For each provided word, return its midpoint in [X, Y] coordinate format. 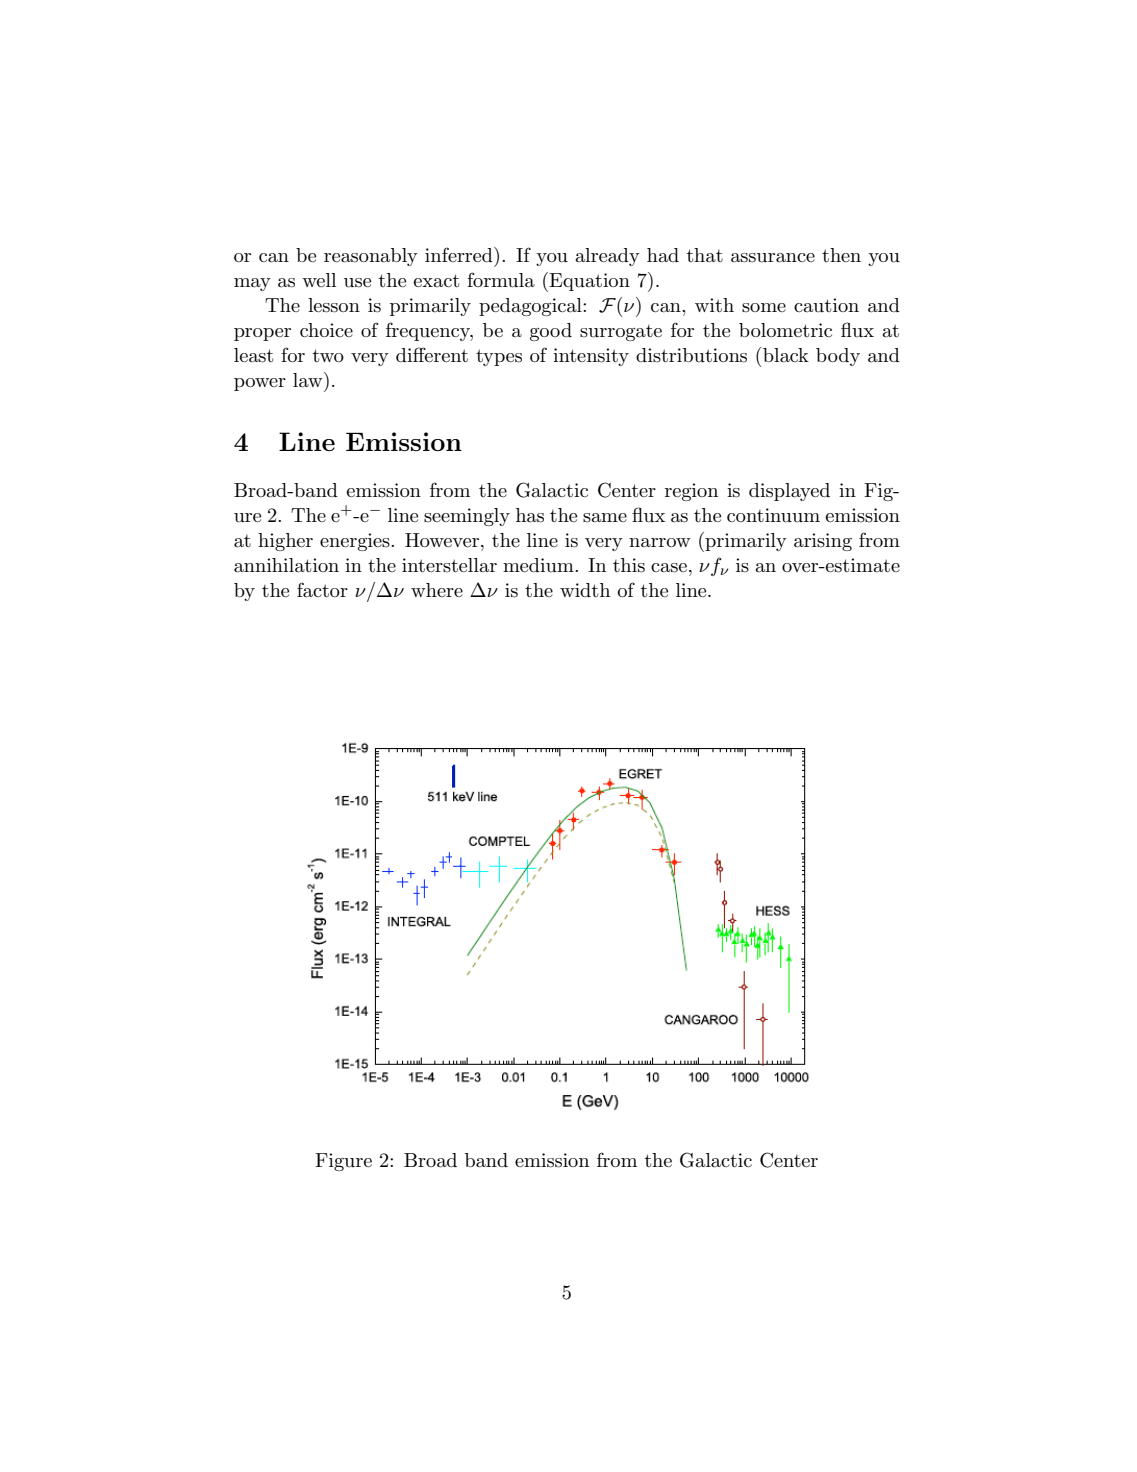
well [319, 280]
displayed [789, 492]
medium [539, 565]
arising [823, 542]
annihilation [286, 565]
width [585, 590]
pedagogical [531, 307]
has [530, 515]
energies [356, 542]
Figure [343, 1162]
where [437, 590]
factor [322, 590]
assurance [773, 258]
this [629, 565]
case [669, 568]
